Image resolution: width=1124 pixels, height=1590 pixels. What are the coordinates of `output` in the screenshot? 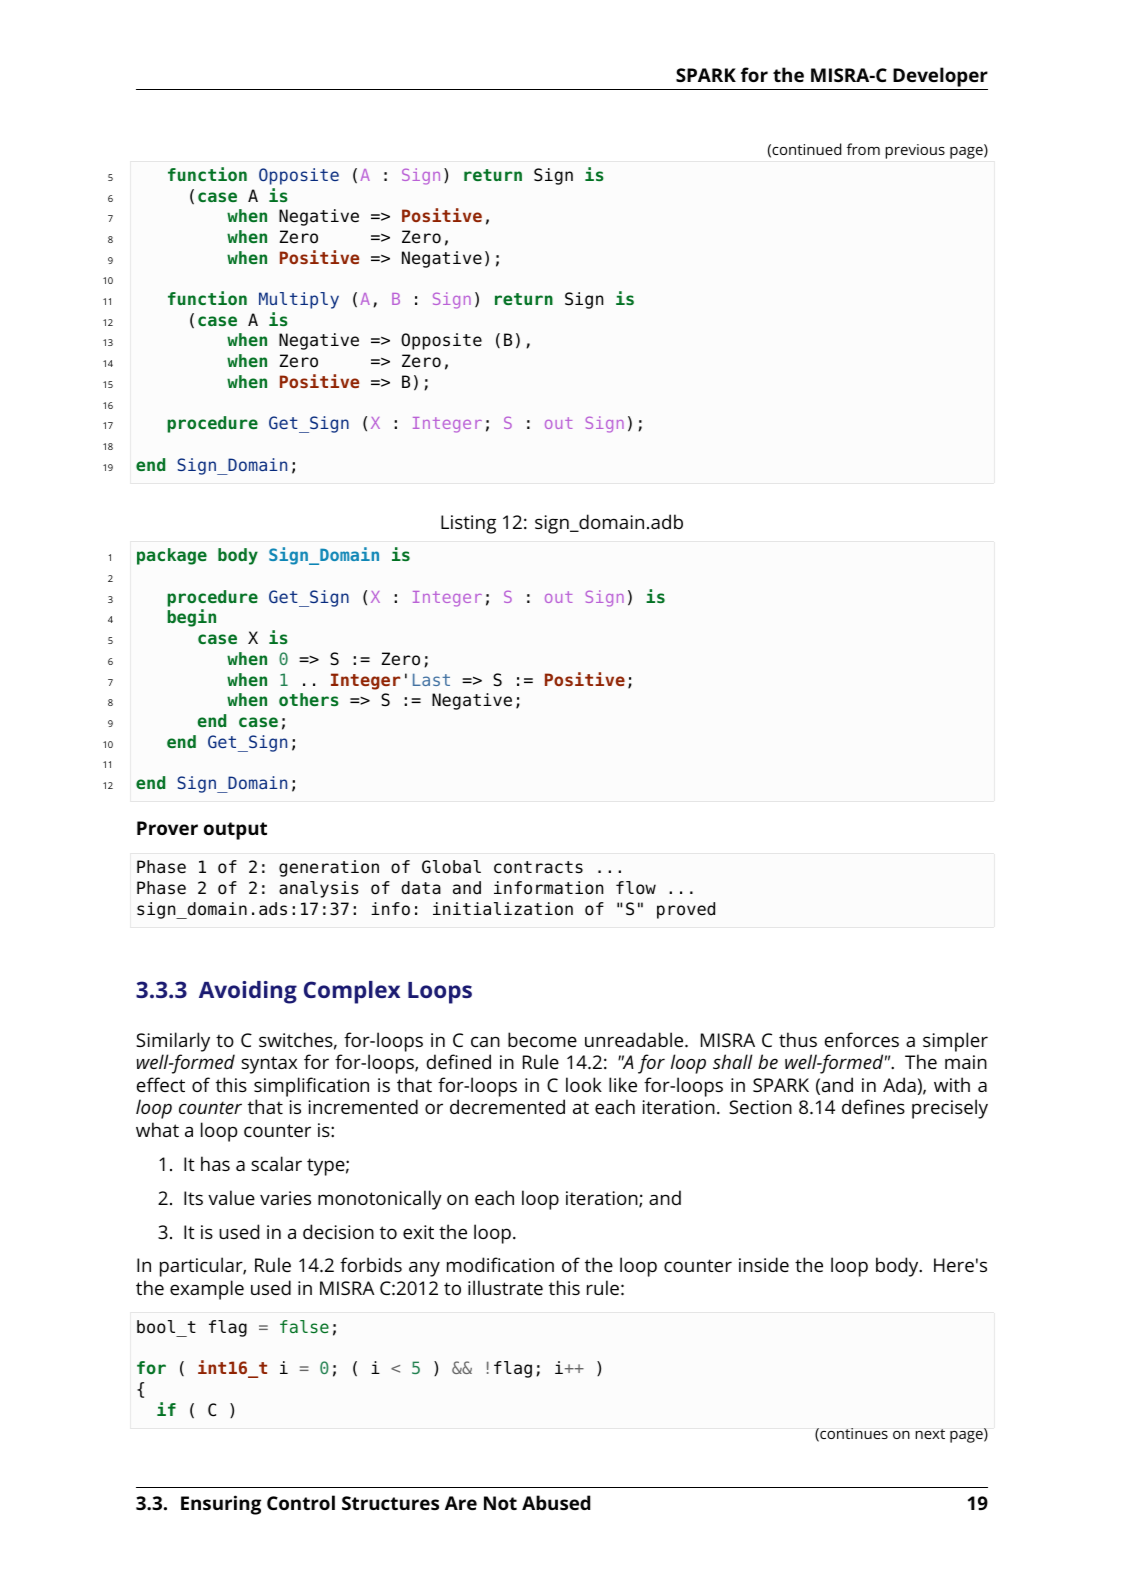 It's located at (235, 831).
